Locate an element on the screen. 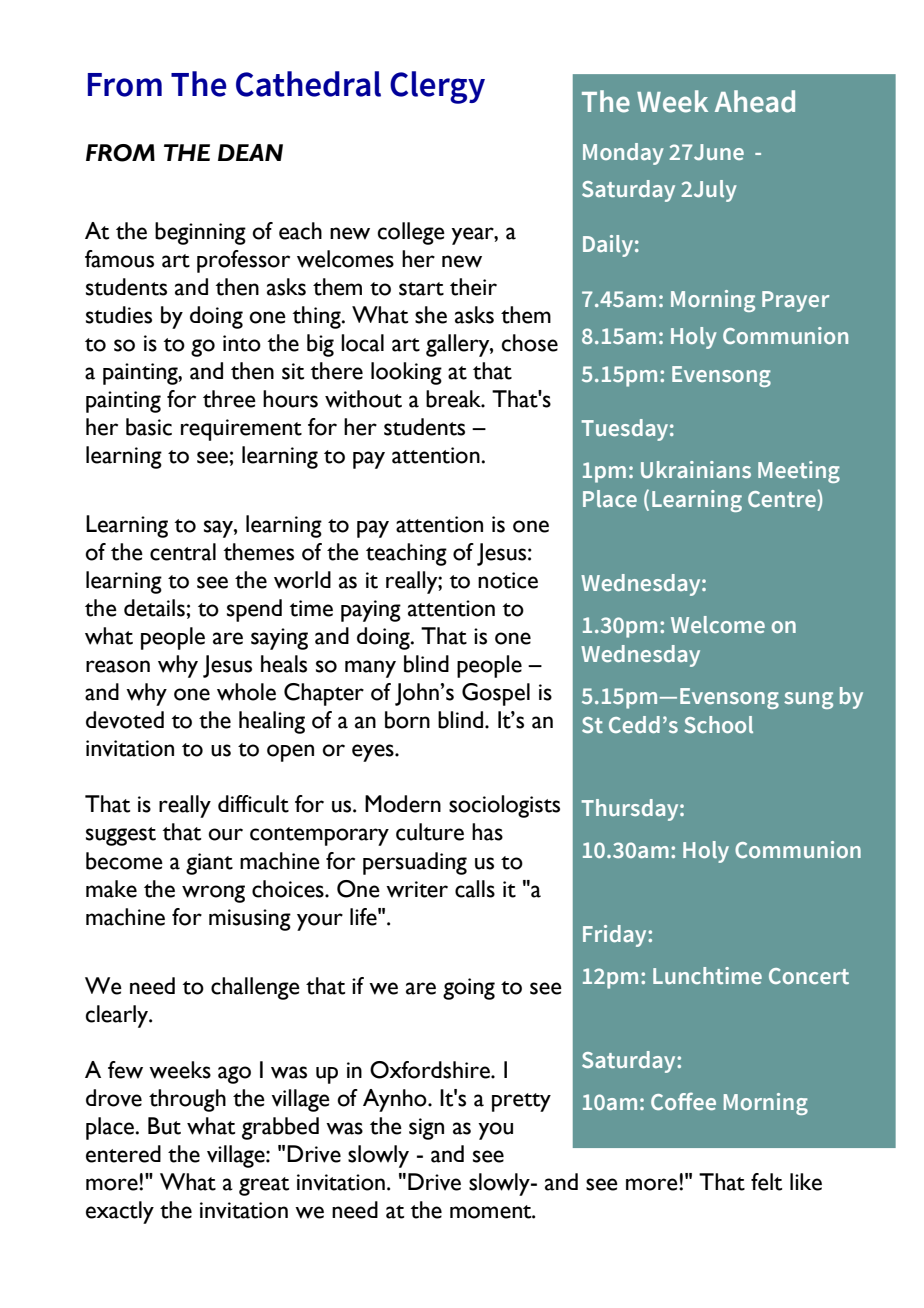  Gospel is located at coordinates (496, 694).
